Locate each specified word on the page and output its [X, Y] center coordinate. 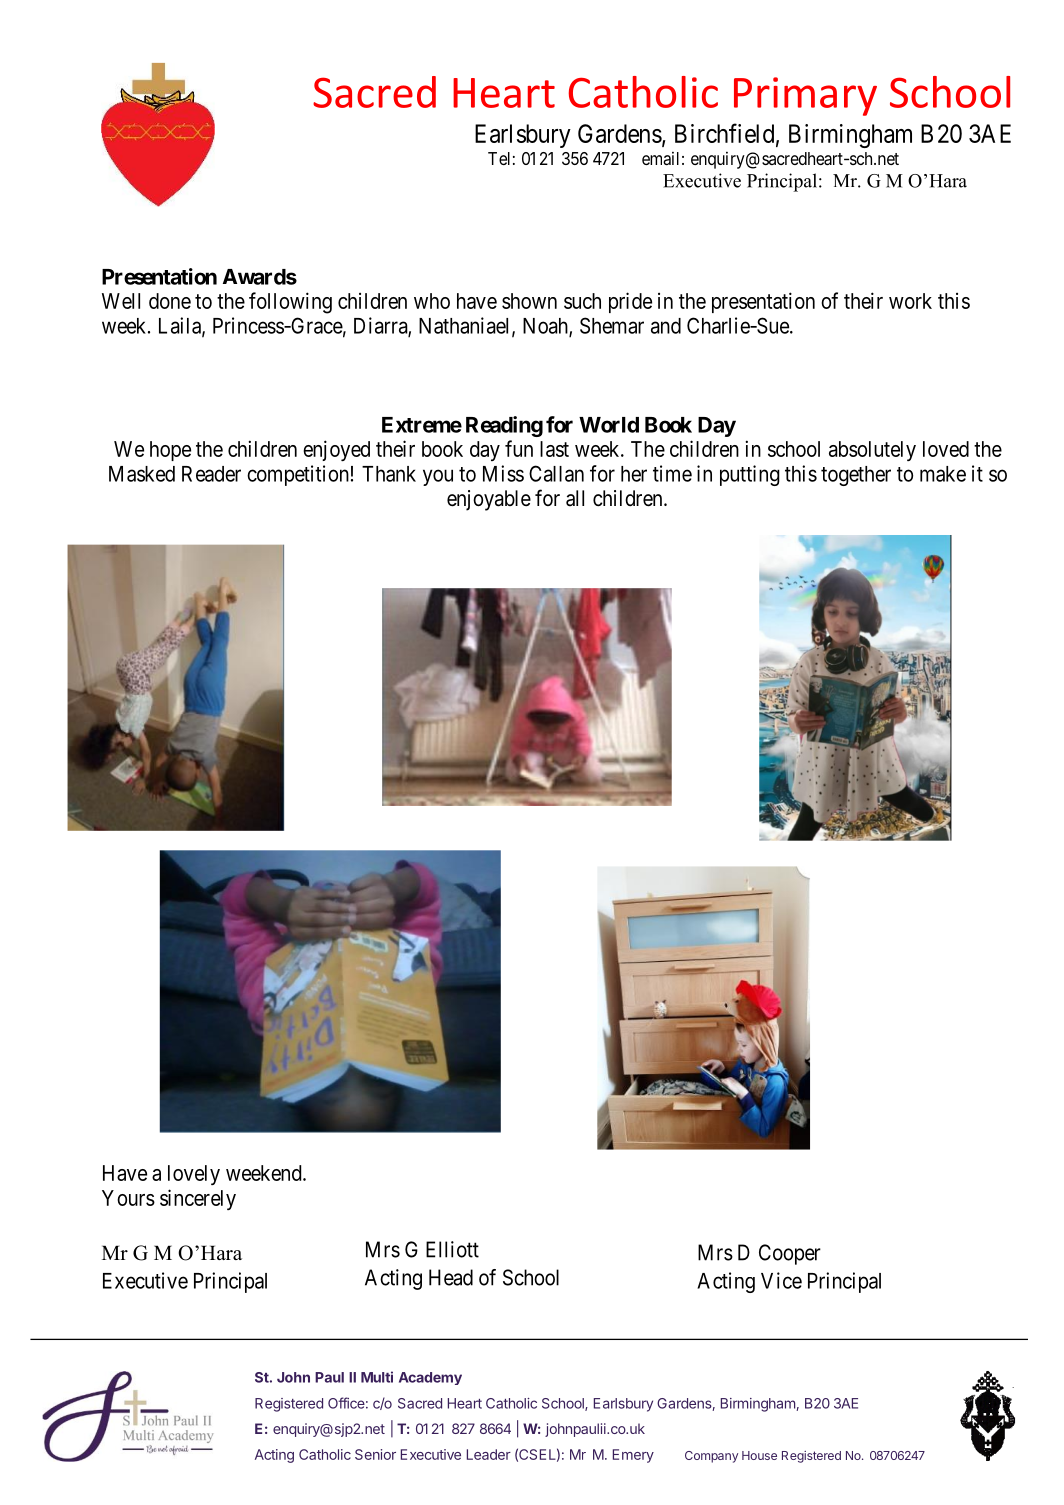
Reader [211, 474]
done [170, 301]
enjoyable [489, 500]
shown [529, 301]
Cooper [790, 1254]
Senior [375, 1454]
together [856, 476]
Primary [805, 96]
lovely [194, 1175]
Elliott [452, 1249]
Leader [489, 1454]
